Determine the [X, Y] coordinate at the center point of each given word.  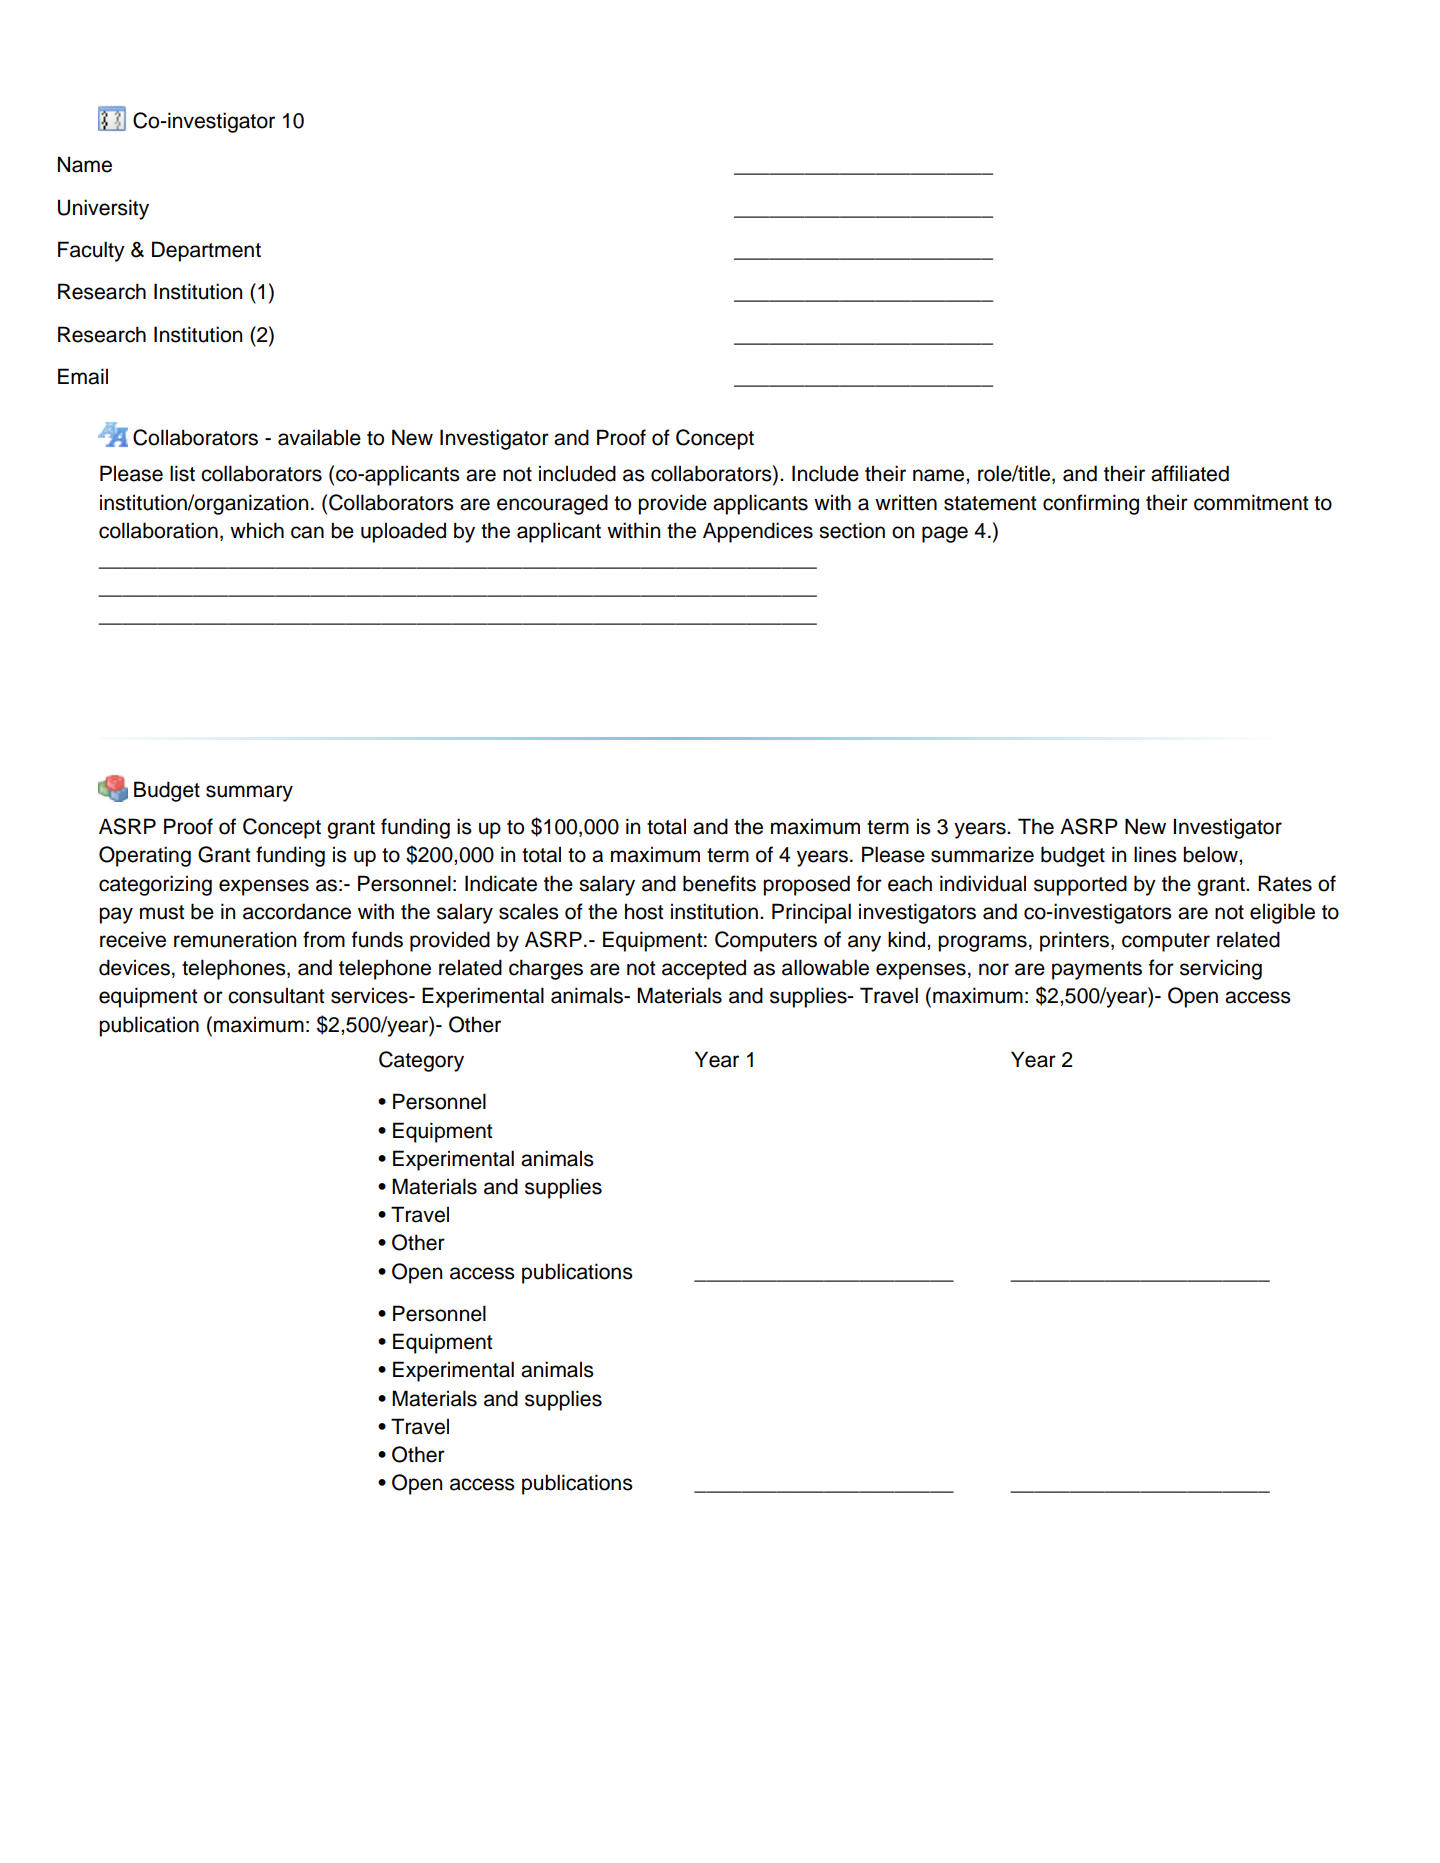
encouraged [552, 504]
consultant [276, 995]
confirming [1091, 504]
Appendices [758, 532]
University [103, 209]
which [257, 530]
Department [206, 251]
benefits [719, 883]
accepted [704, 969]
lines [1155, 854]
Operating [145, 856]
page [945, 534]
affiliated [1190, 473]
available [319, 437]
